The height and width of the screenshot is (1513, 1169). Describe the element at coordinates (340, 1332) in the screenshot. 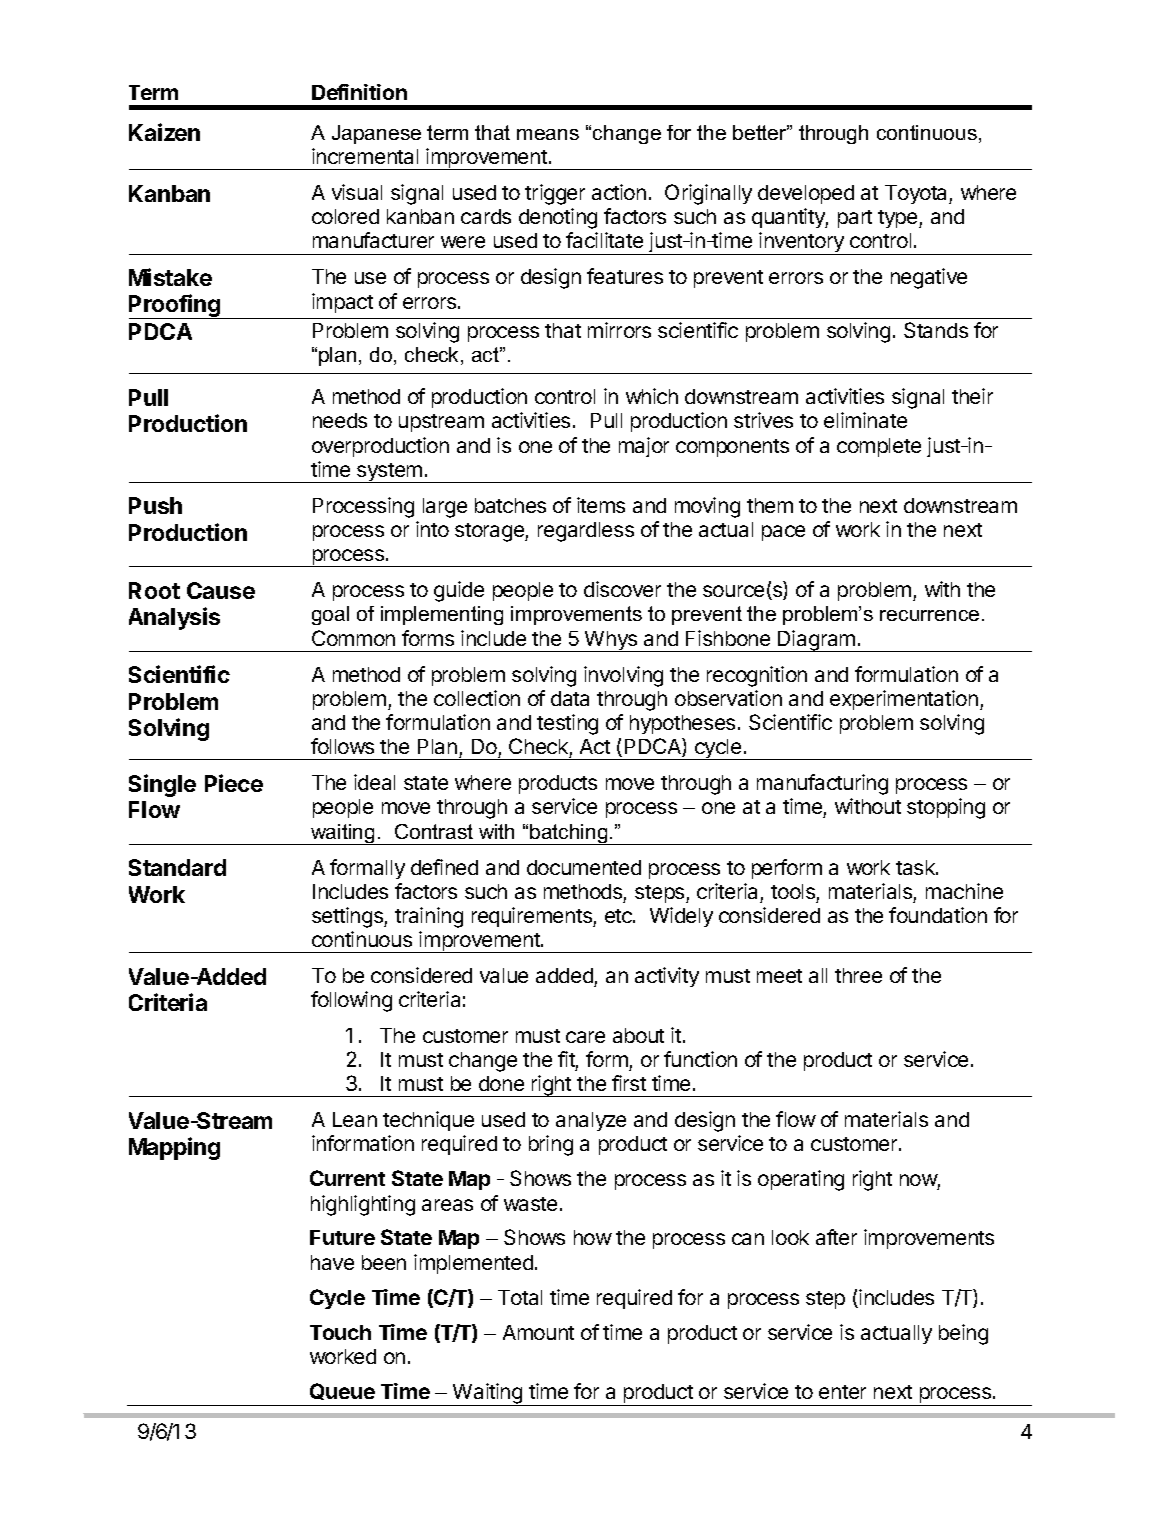

I see `Touch` at that location.
